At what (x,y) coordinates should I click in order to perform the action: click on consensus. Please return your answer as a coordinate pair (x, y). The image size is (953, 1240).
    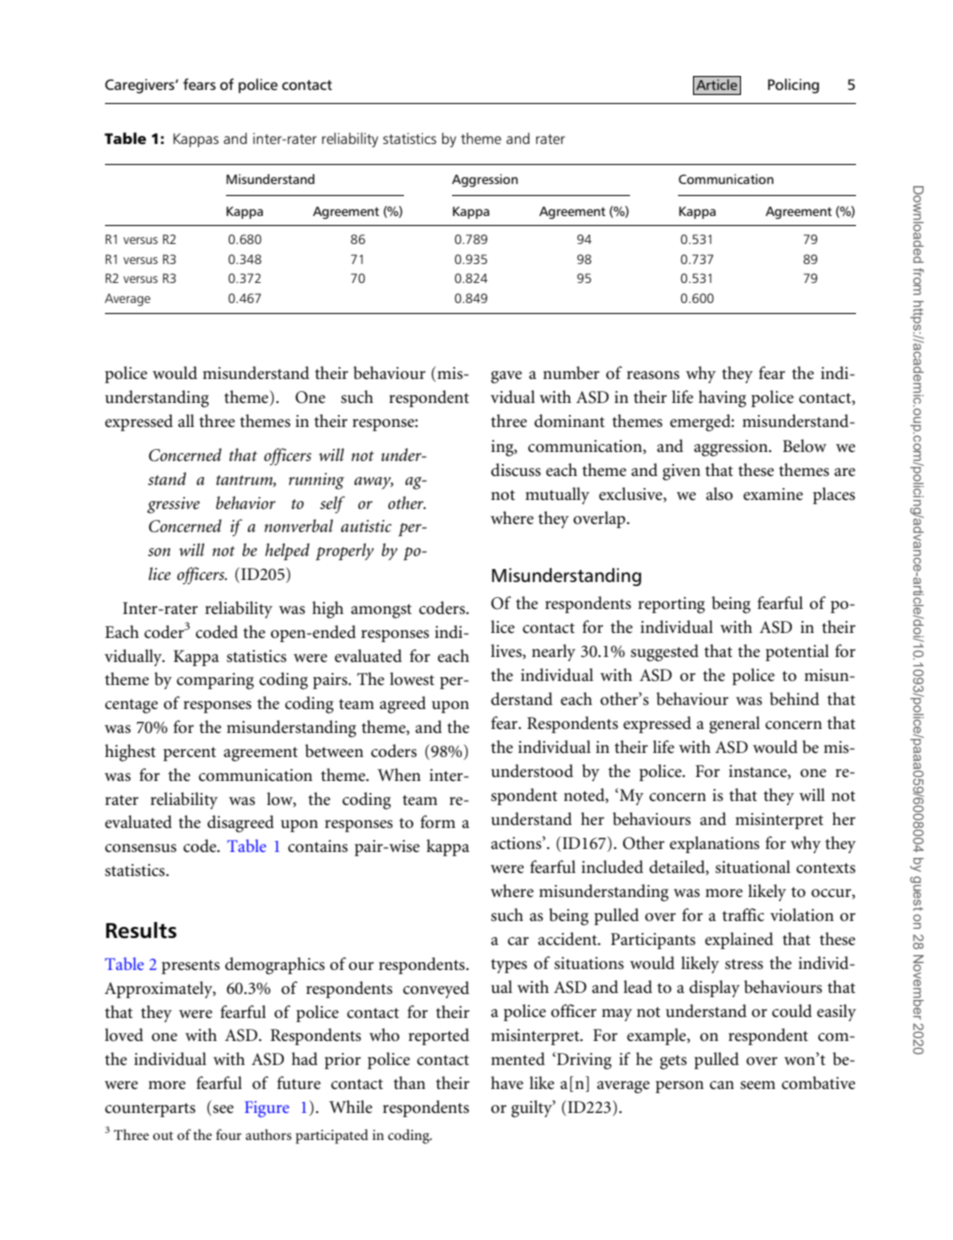
    Looking at the image, I should click on (141, 848).
